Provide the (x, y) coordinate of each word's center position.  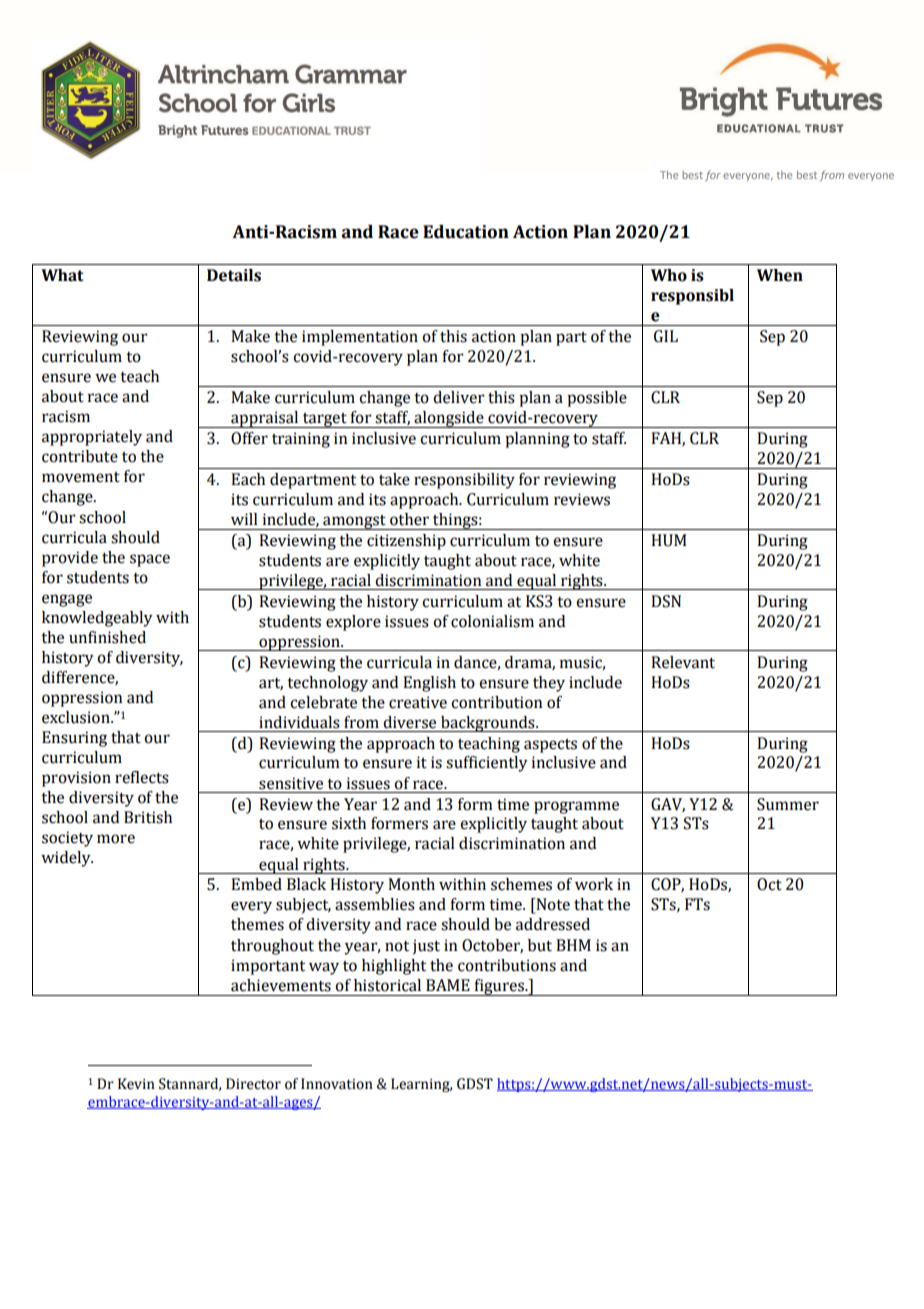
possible (597, 399)
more (116, 839)
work (594, 884)
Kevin (136, 1084)
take (394, 479)
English (429, 684)
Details (234, 275)
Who (669, 275)
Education (466, 232)
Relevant (683, 662)
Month (411, 884)
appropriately (92, 438)
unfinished (107, 637)
